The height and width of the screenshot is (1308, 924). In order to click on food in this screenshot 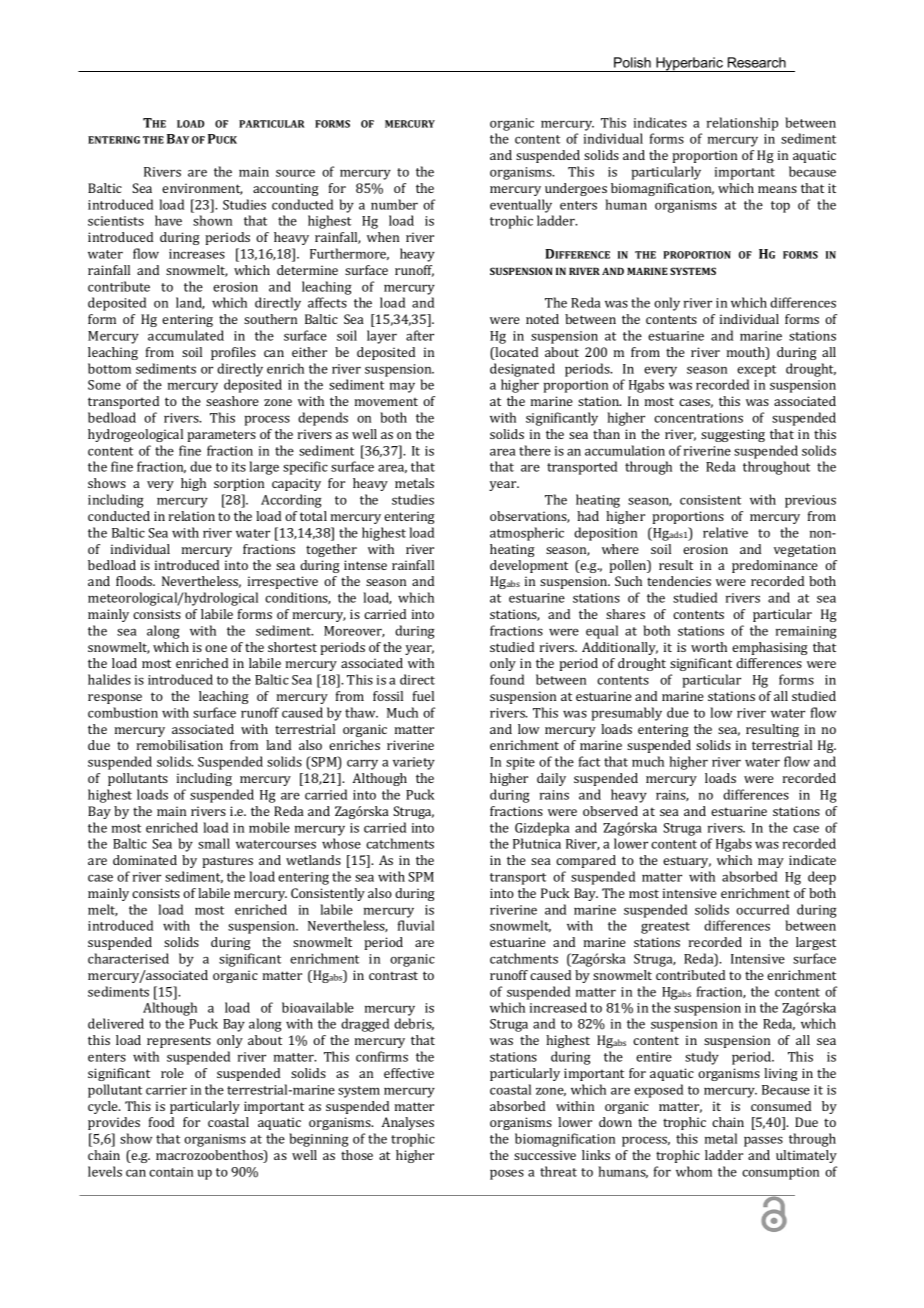, I will do `click(161, 1122)`.
